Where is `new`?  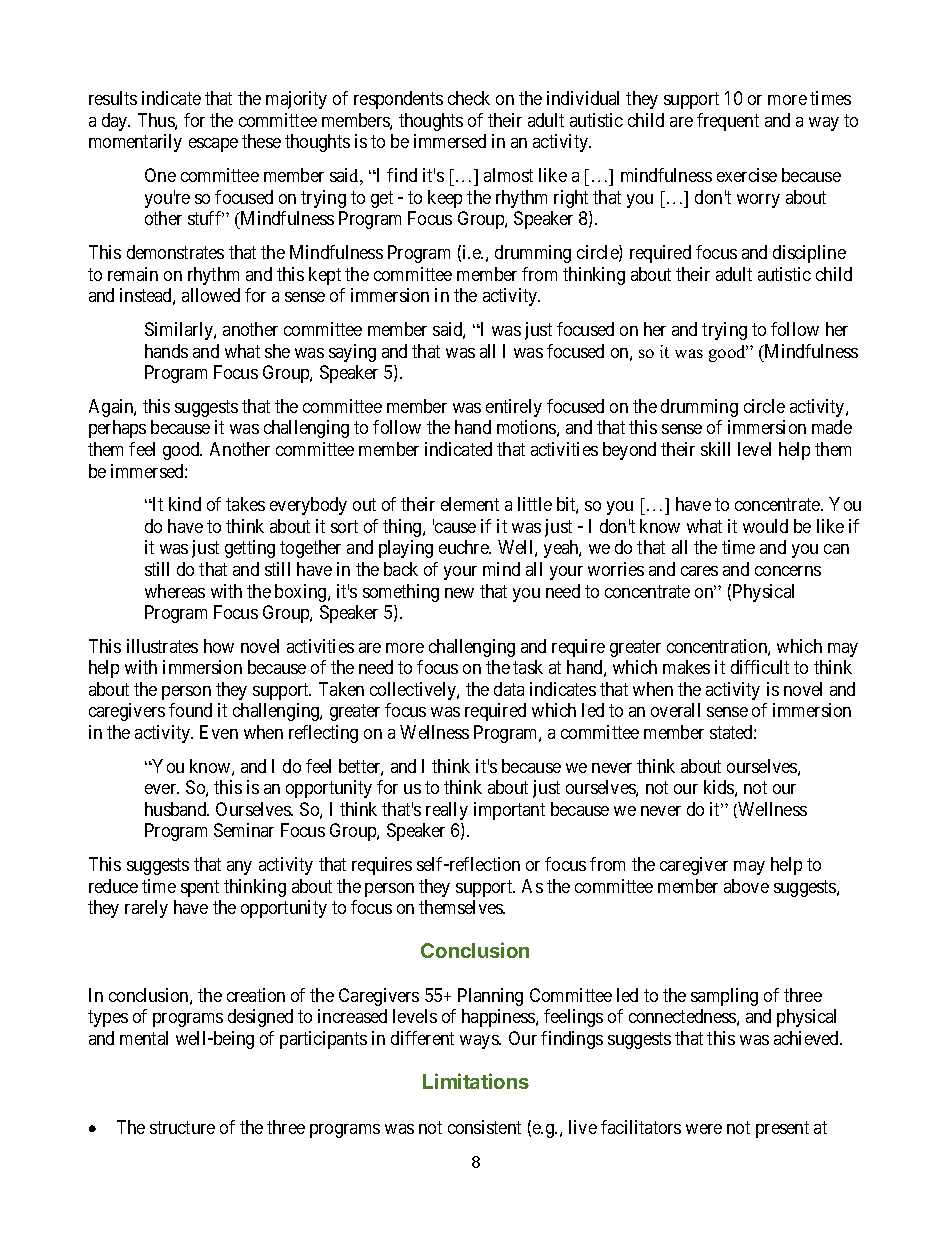
new is located at coordinates (459, 593).
